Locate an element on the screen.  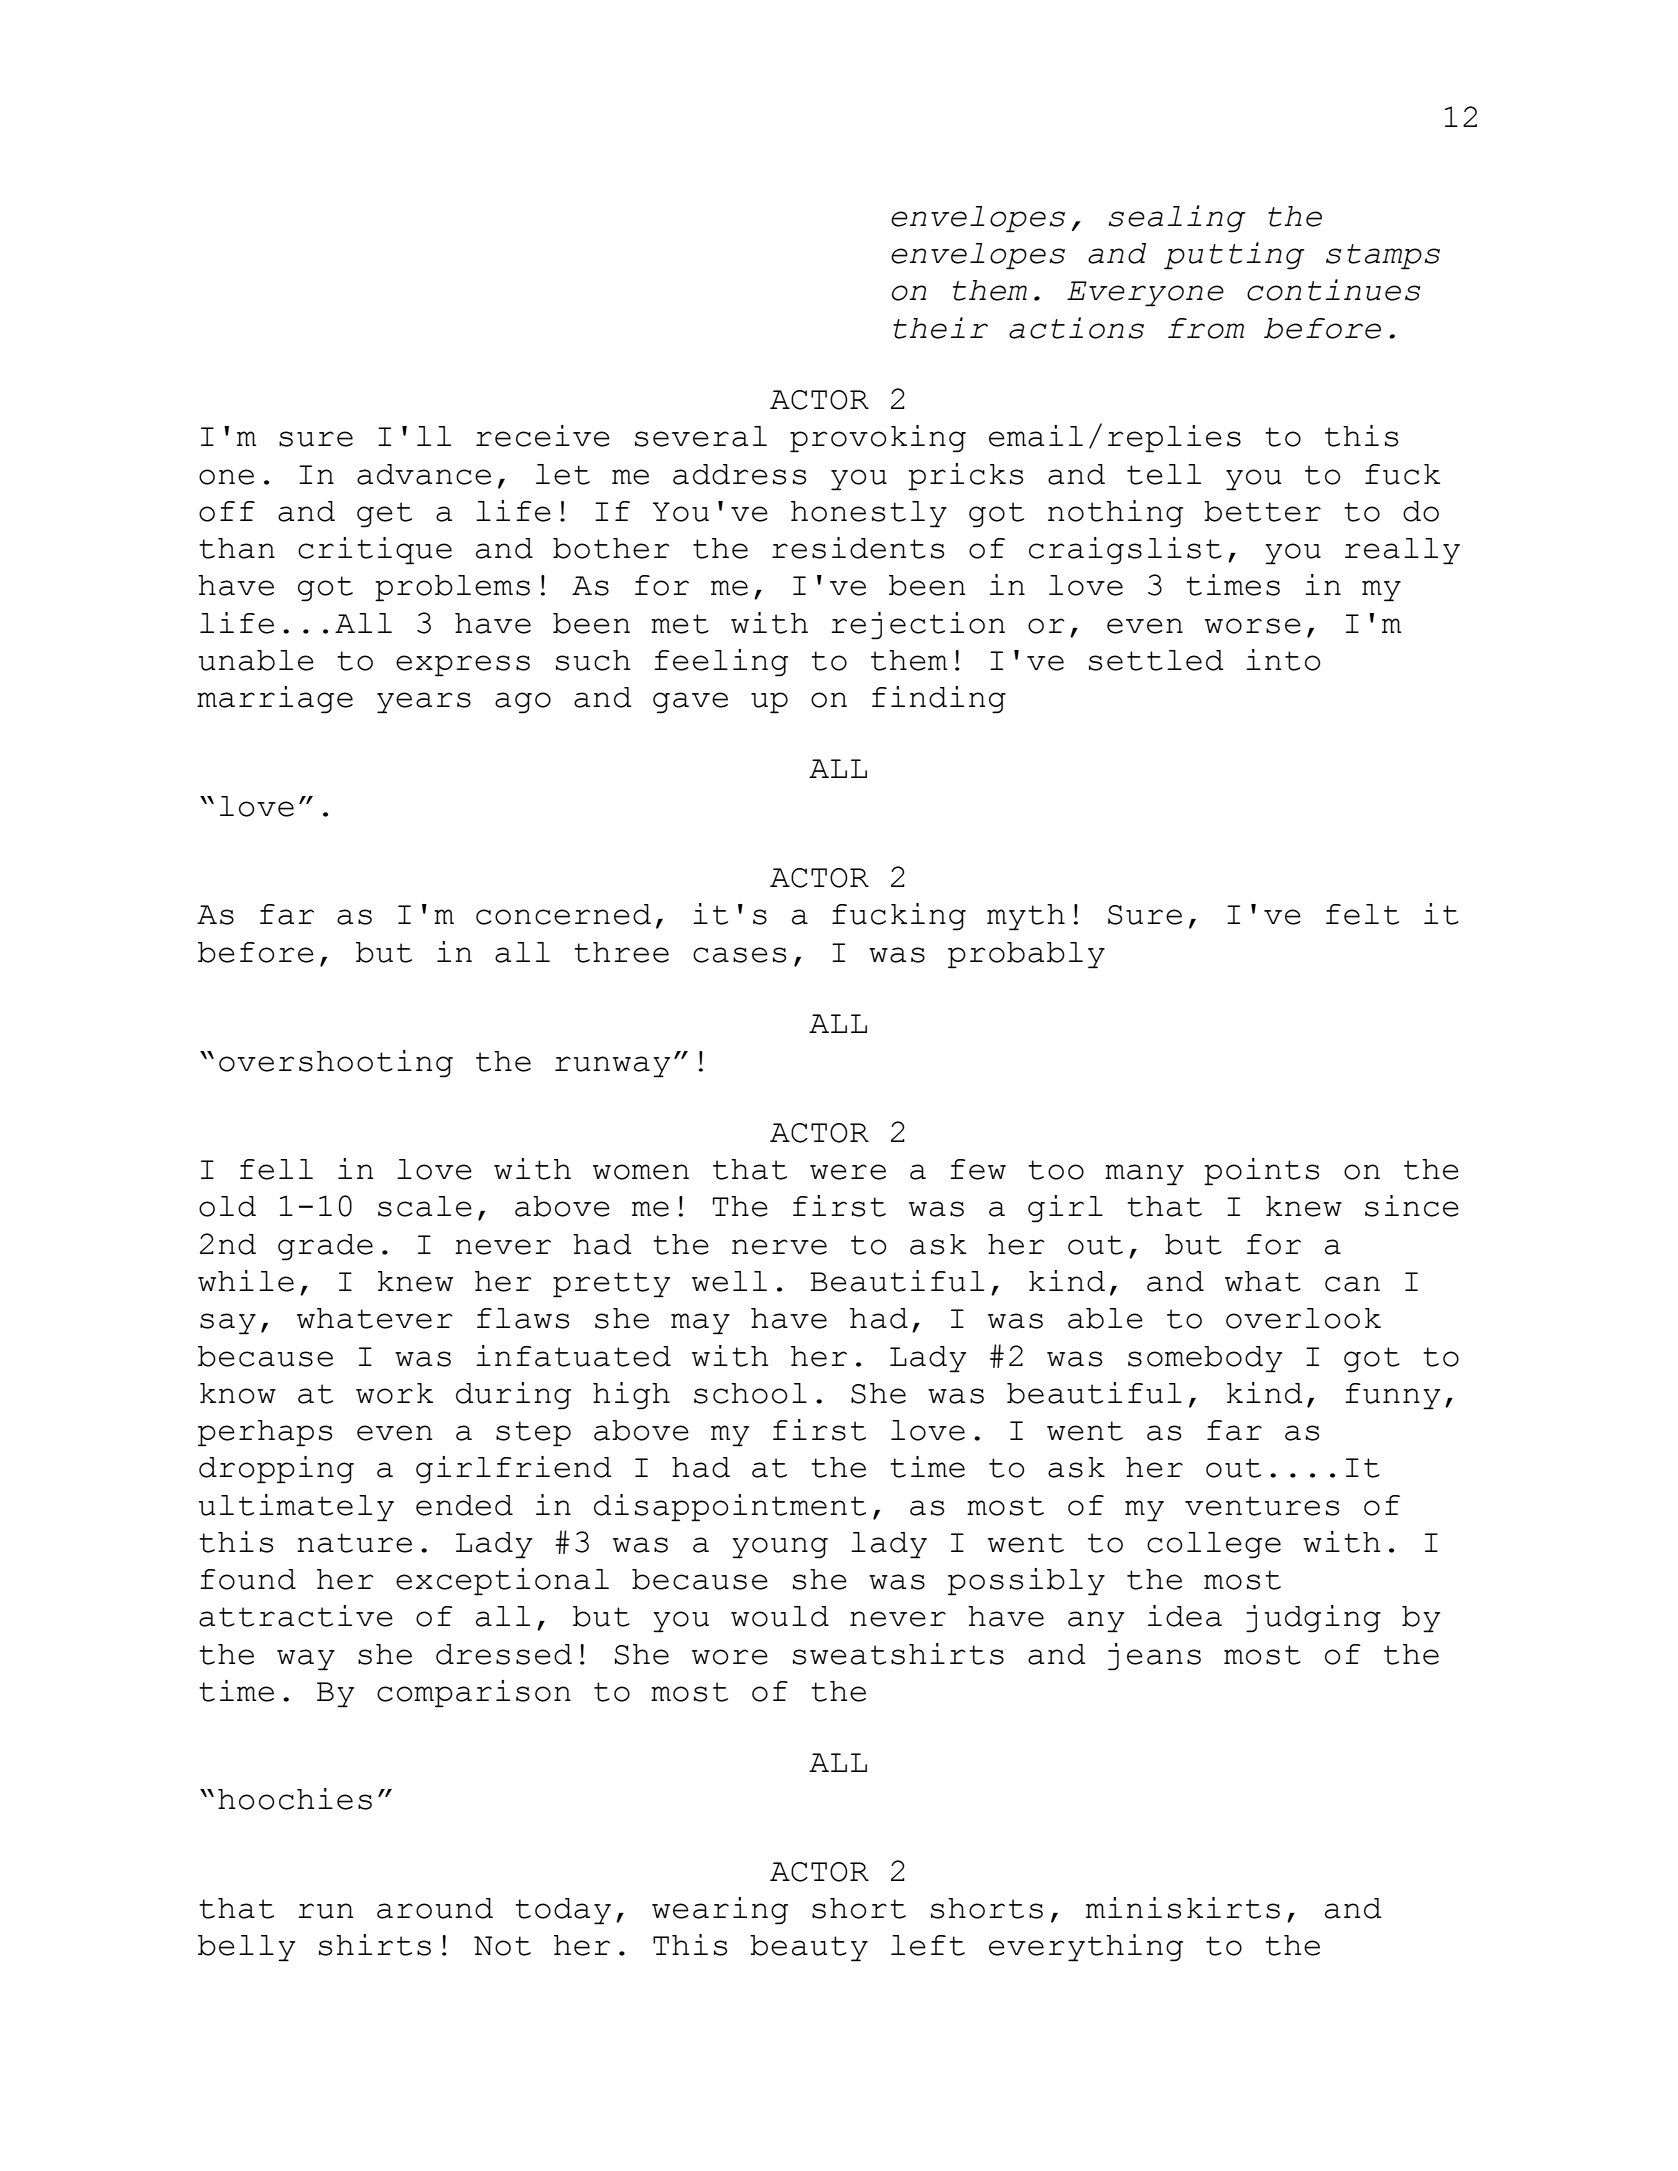
putting is located at coordinates (1234, 256).
